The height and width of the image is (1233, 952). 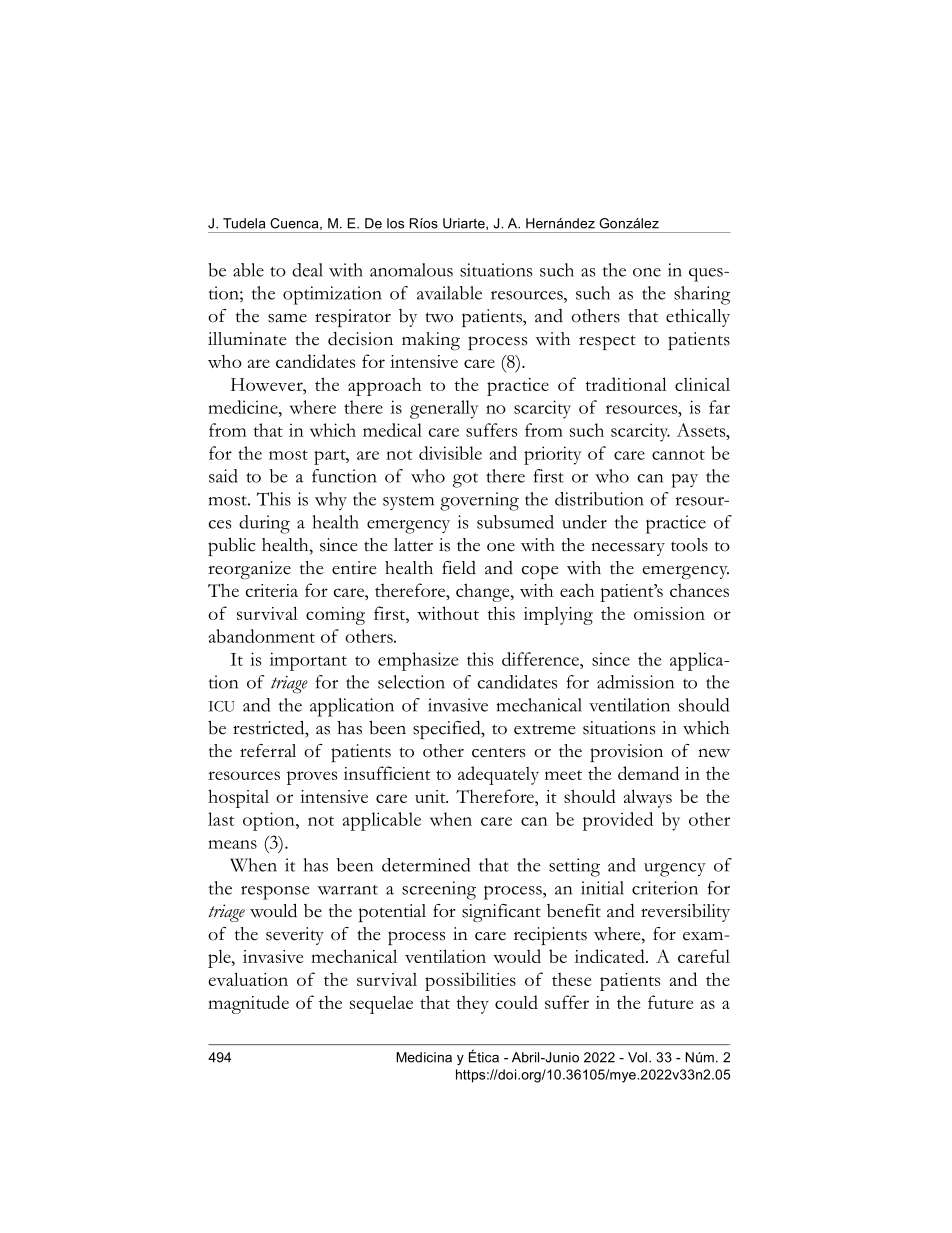 I want to click on governing, so click(x=479, y=501).
